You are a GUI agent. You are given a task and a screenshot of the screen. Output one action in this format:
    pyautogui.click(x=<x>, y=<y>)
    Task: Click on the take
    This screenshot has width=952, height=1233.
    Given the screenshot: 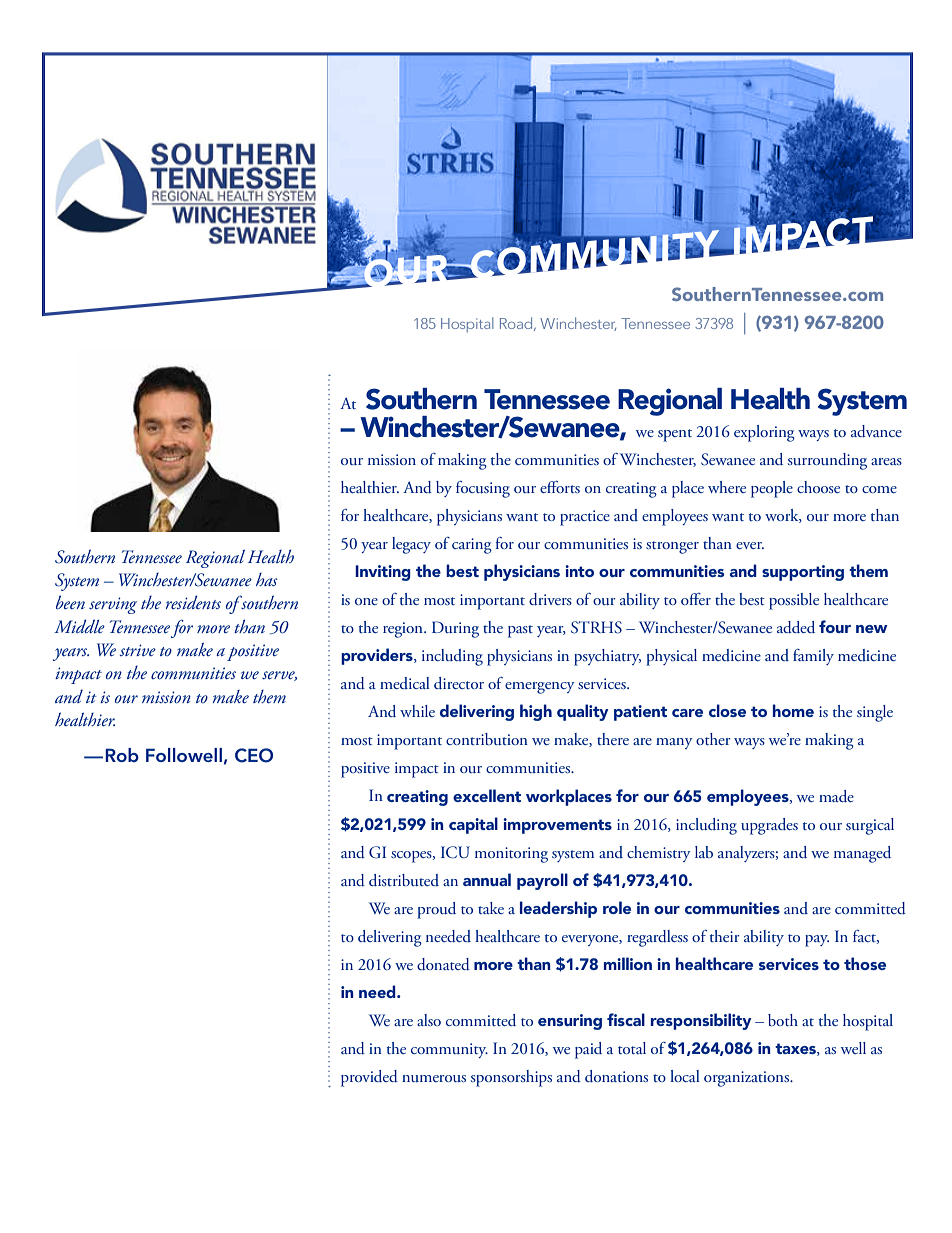 What is the action you would take?
    pyautogui.click(x=491, y=908)
